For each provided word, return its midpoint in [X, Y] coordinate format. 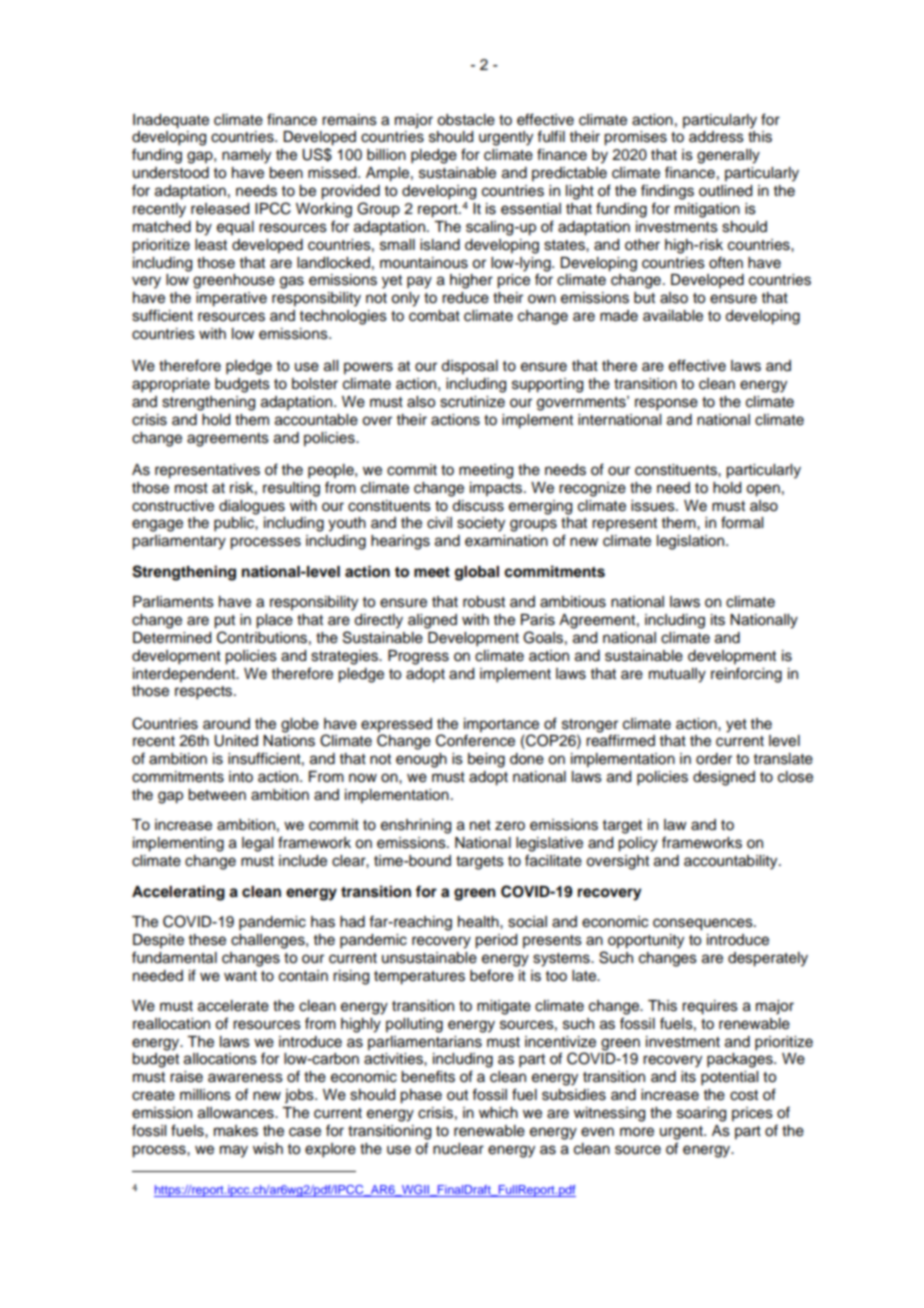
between [217, 795]
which [498, 1113]
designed [724, 778]
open [763, 490]
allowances [237, 1113]
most [191, 488]
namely [246, 156]
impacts [497, 489]
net [480, 825]
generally [728, 156]
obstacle [466, 120]
